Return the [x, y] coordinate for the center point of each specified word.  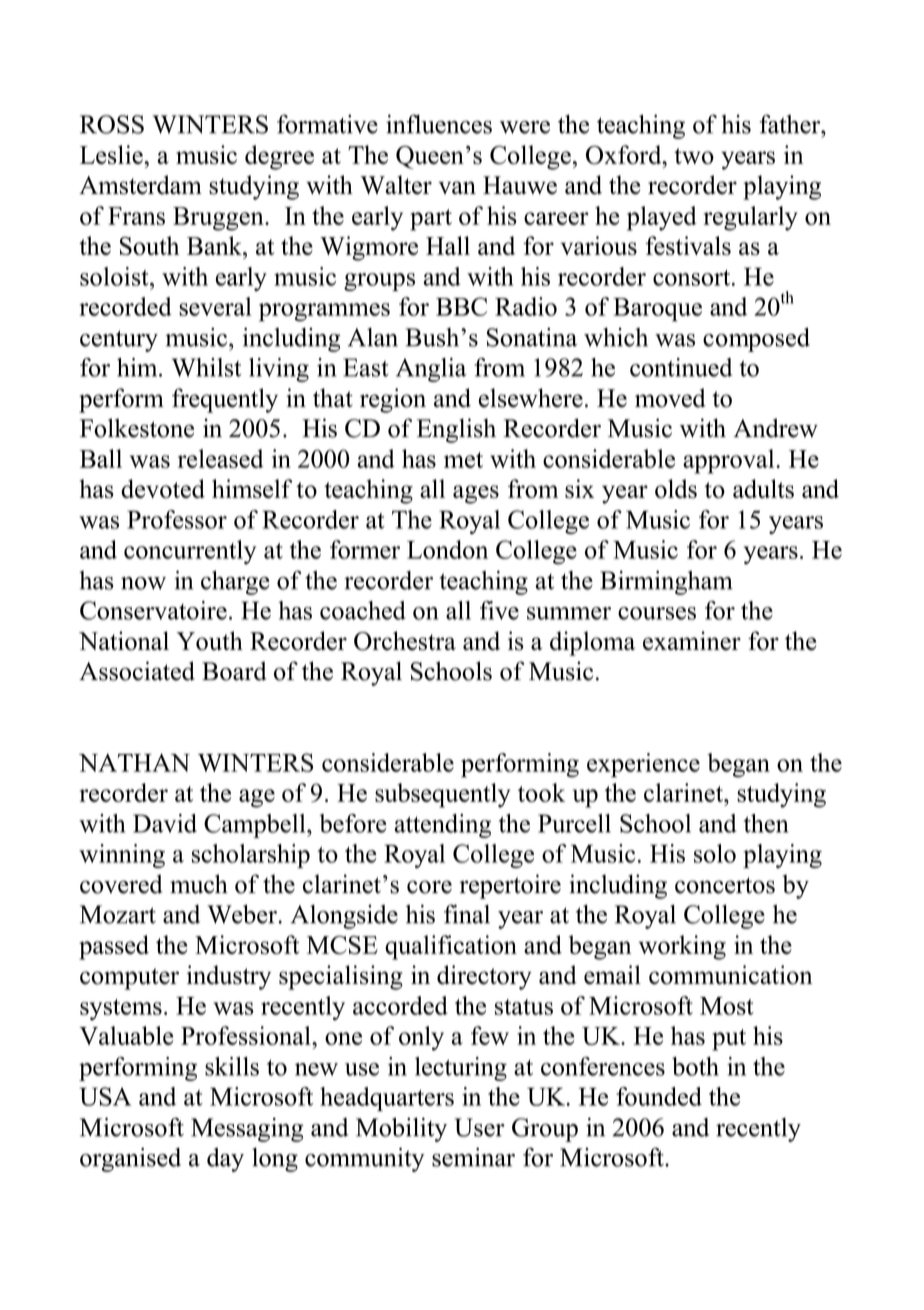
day [225, 1160]
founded [659, 1096]
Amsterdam [140, 185]
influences [439, 124]
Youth [210, 641]
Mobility [401, 1129]
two [694, 156]
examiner [692, 641]
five [499, 610]
